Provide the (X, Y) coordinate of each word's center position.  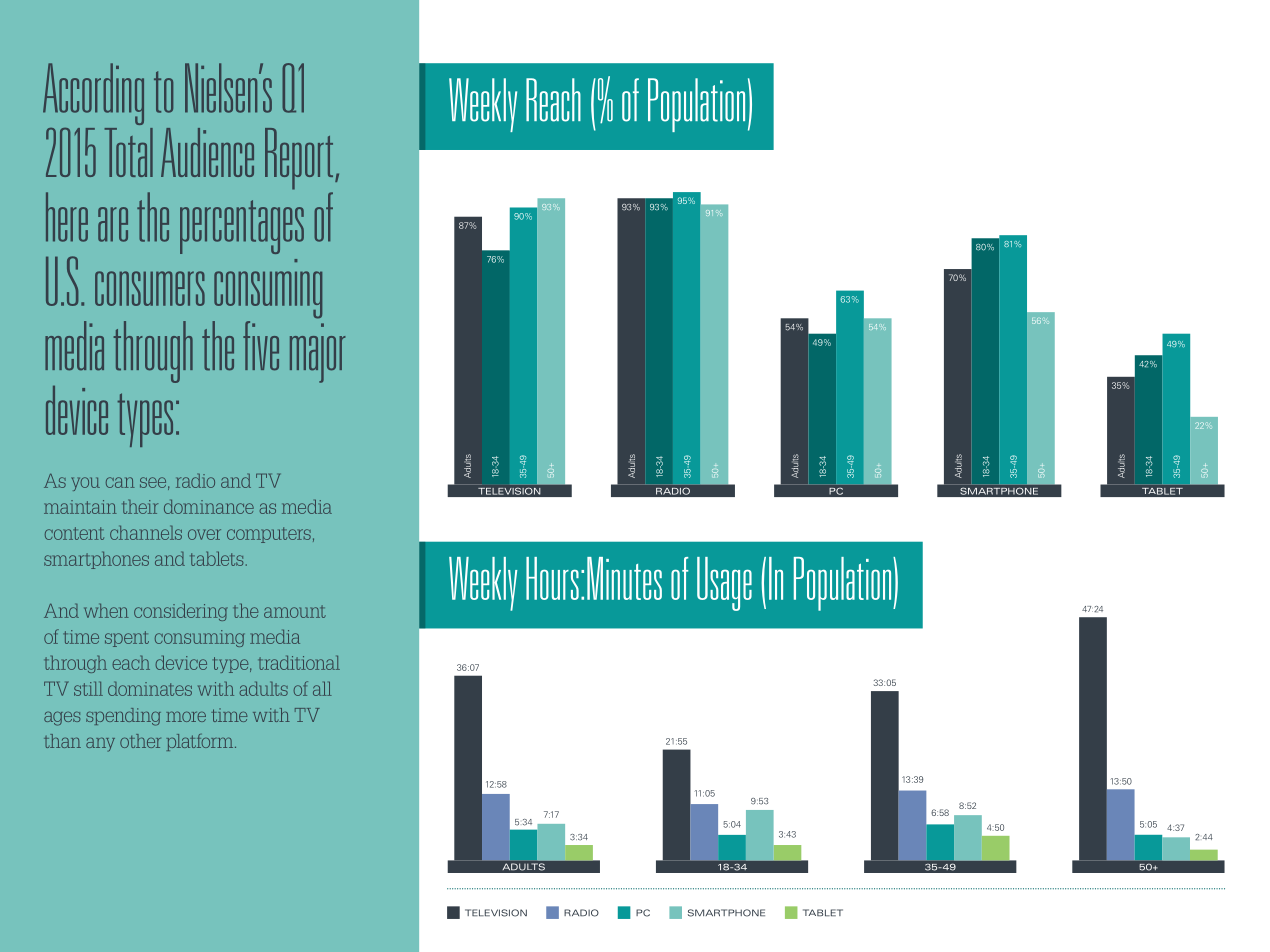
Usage (724, 584)
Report (300, 159)
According (93, 94)
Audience (207, 152)
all (322, 689)
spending (123, 717)
